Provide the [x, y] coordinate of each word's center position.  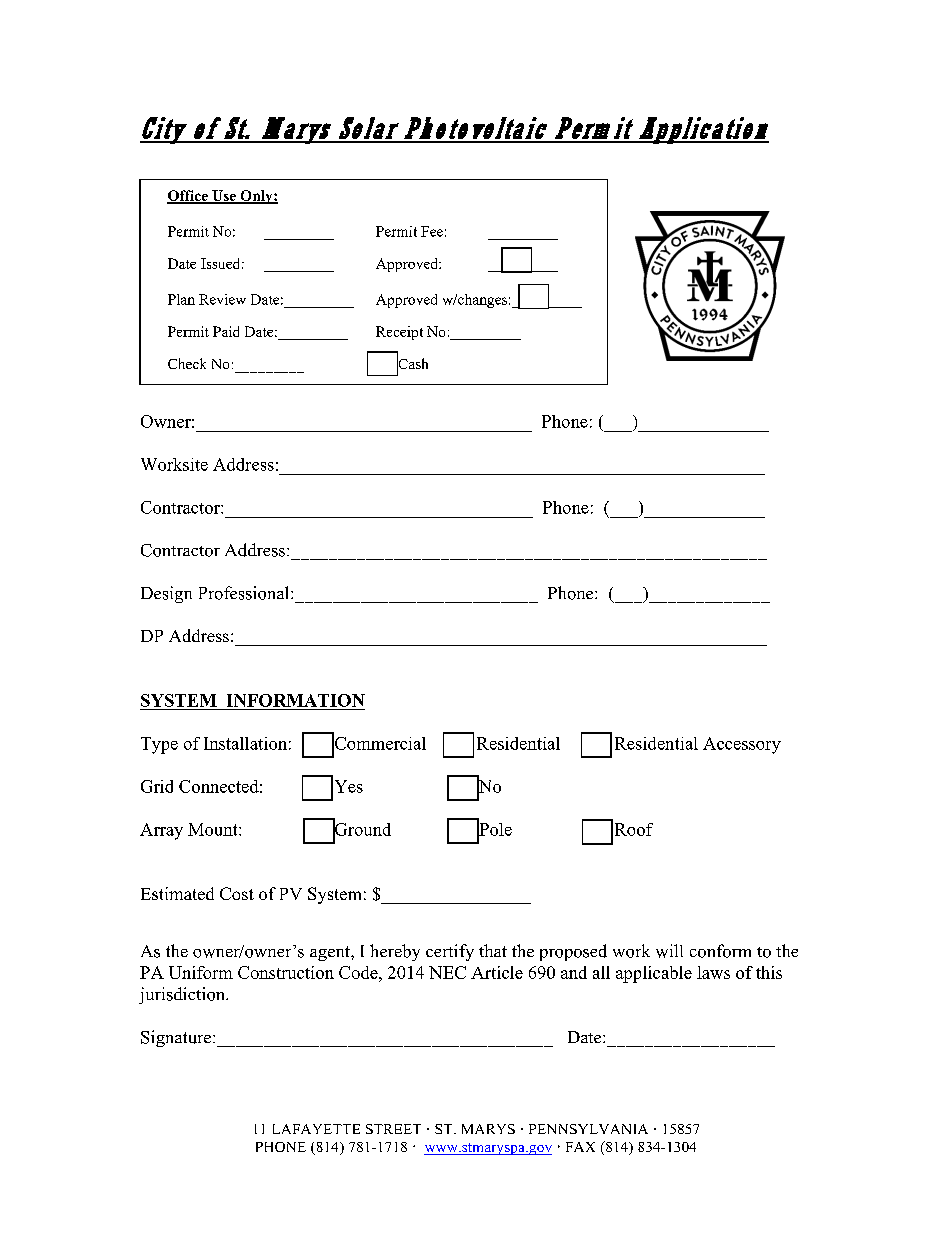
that [493, 950]
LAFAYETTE [316, 1129]
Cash [412, 364]
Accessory [742, 745]
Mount [214, 829]
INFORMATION [296, 700]
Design [166, 594]
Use [224, 196]
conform [720, 951]
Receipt [399, 333]
